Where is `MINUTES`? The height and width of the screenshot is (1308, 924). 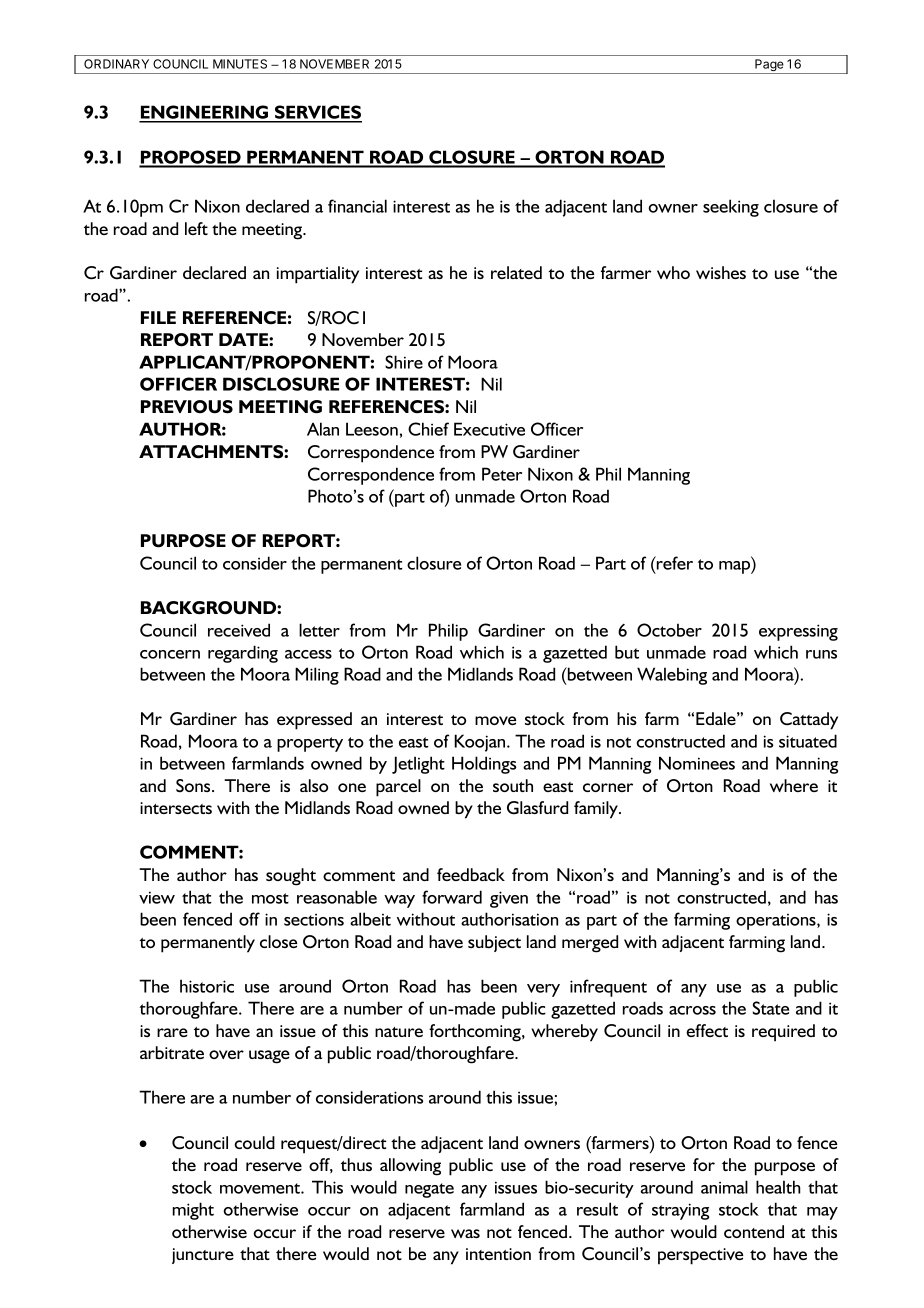 MINUTES is located at coordinates (240, 64).
